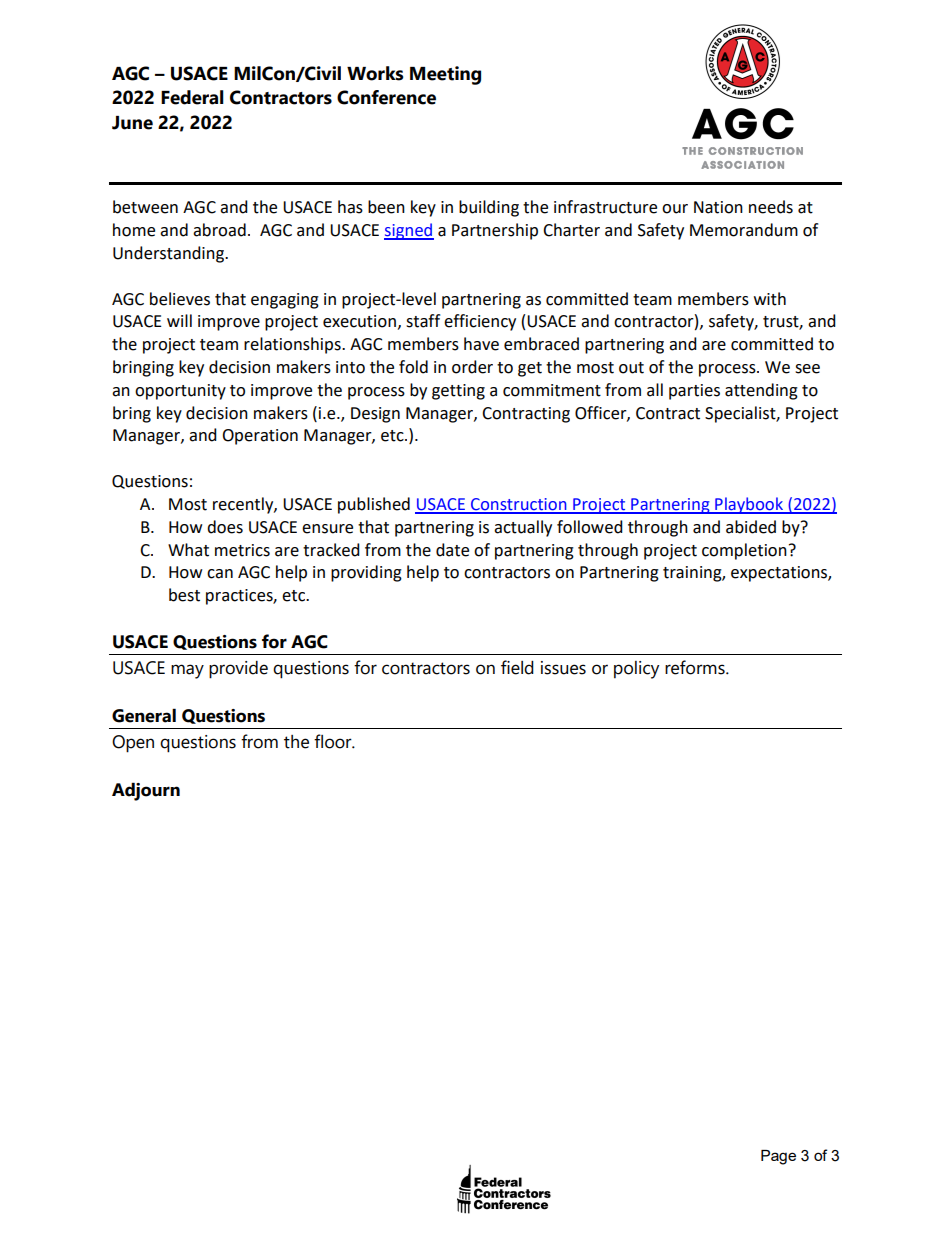 The image size is (952, 1233). Describe the element at coordinates (636, 670) in the document. I see `policy` at that location.
